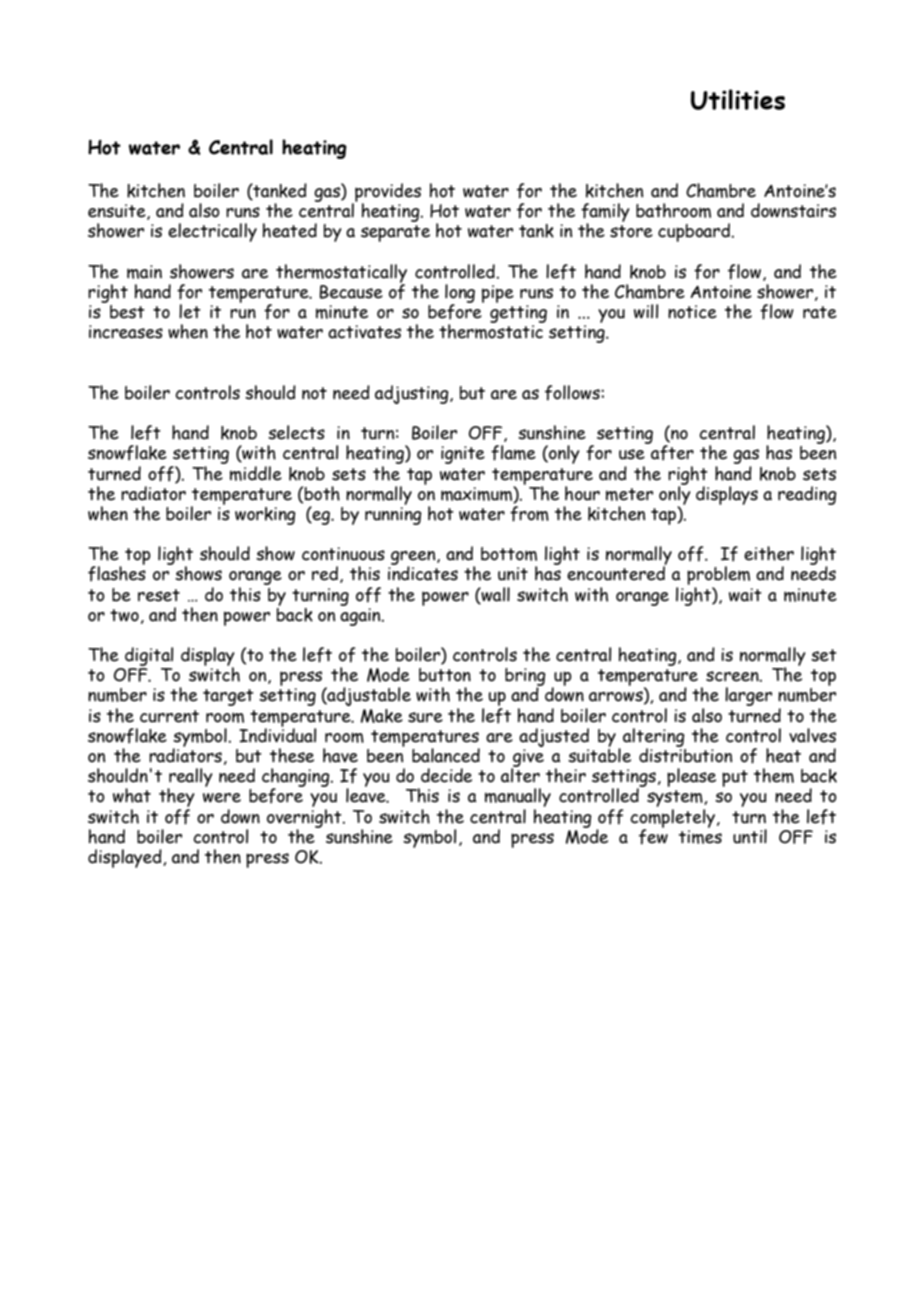 This page has width=924, height=1308. Describe the element at coordinates (745, 595) in the page. I see `wait` at that location.
